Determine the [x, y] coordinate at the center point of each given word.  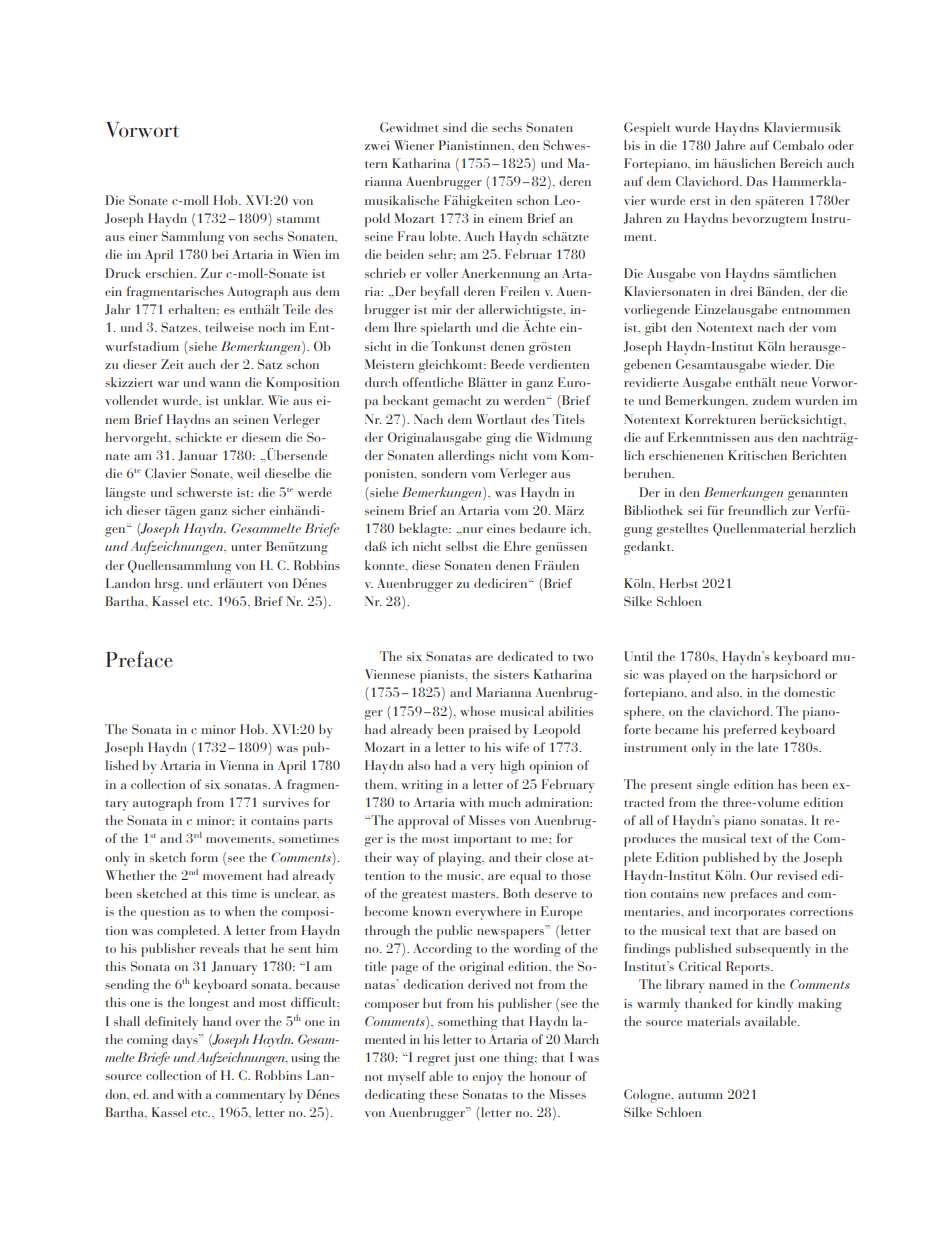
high [512, 767]
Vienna [239, 765]
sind [455, 127]
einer [143, 236]
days [186, 1041]
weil [248, 473]
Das [757, 181]
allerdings [466, 457]
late [768, 747]
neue [794, 384]
